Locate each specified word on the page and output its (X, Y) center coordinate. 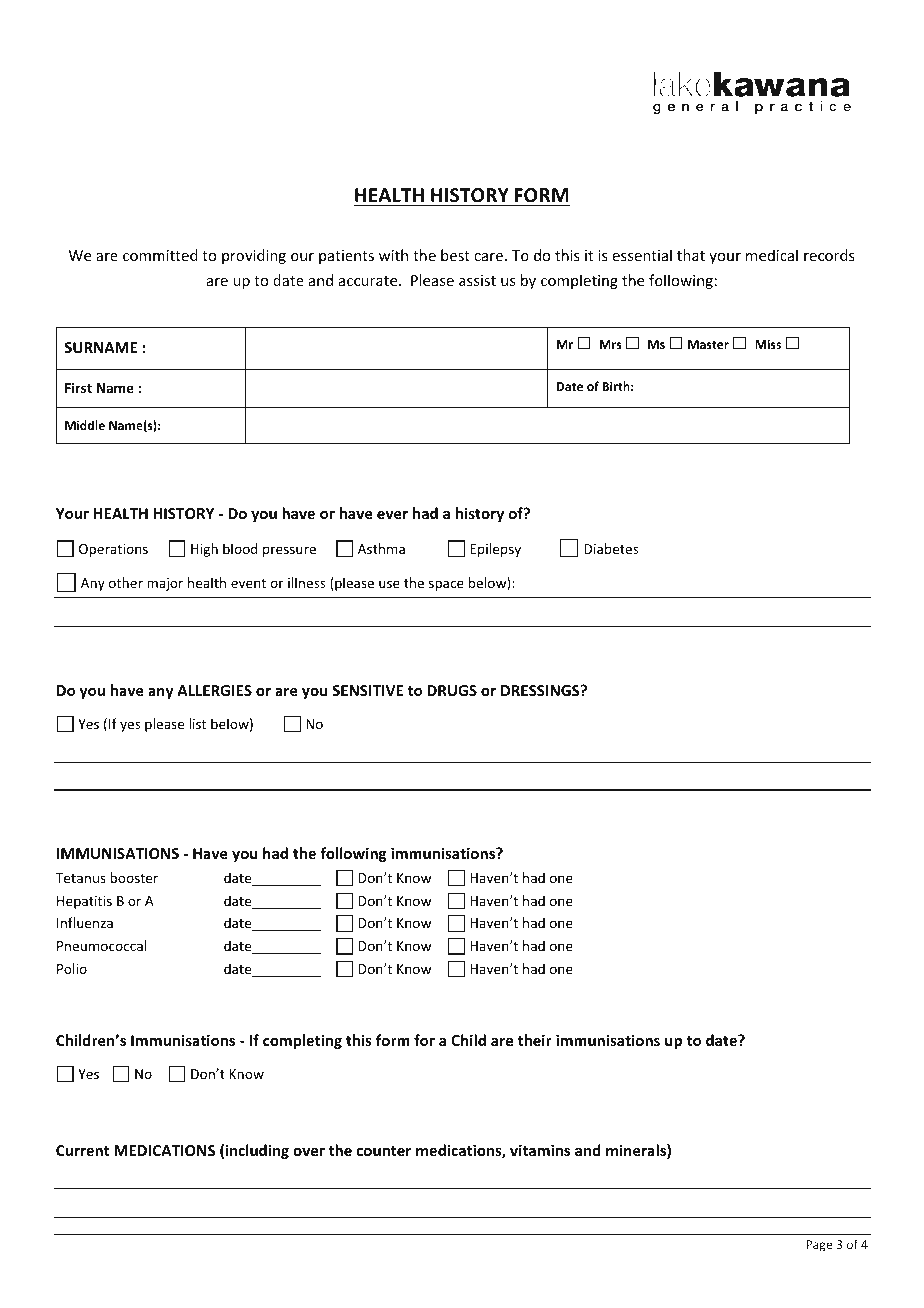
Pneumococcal (101, 945)
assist (477, 280)
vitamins (540, 1150)
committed (160, 255)
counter (384, 1151)
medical (772, 255)
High (204, 550)
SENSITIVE (367, 690)
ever (392, 515)
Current (82, 1150)
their (535, 1040)
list (197, 723)
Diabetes (611, 548)
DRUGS (452, 690)
